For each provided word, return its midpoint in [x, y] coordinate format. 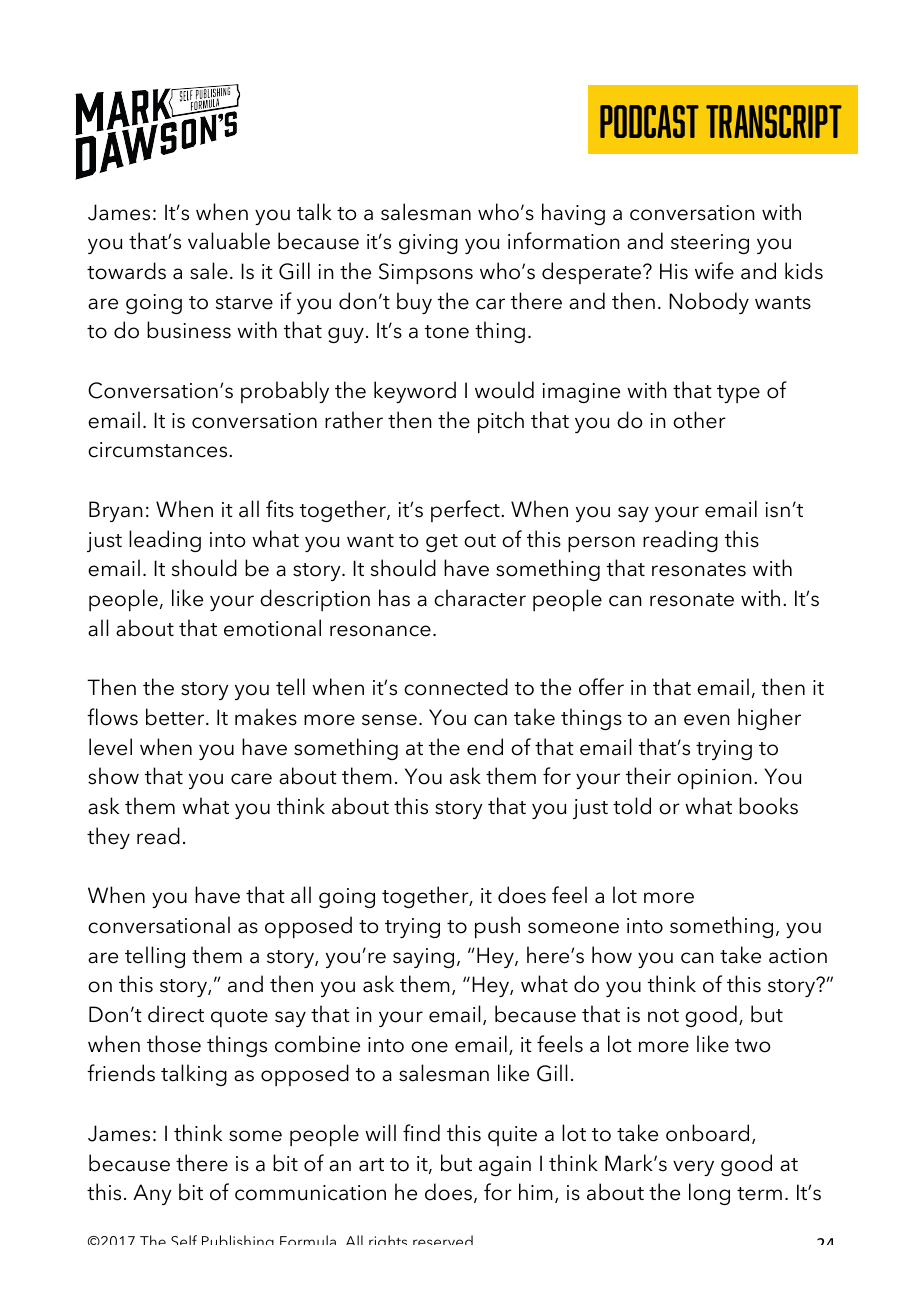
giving [428, 244]
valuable [229, 241]
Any [152, 1194]
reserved [443, 1240]
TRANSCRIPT [774, 121]
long [709, 1194]
